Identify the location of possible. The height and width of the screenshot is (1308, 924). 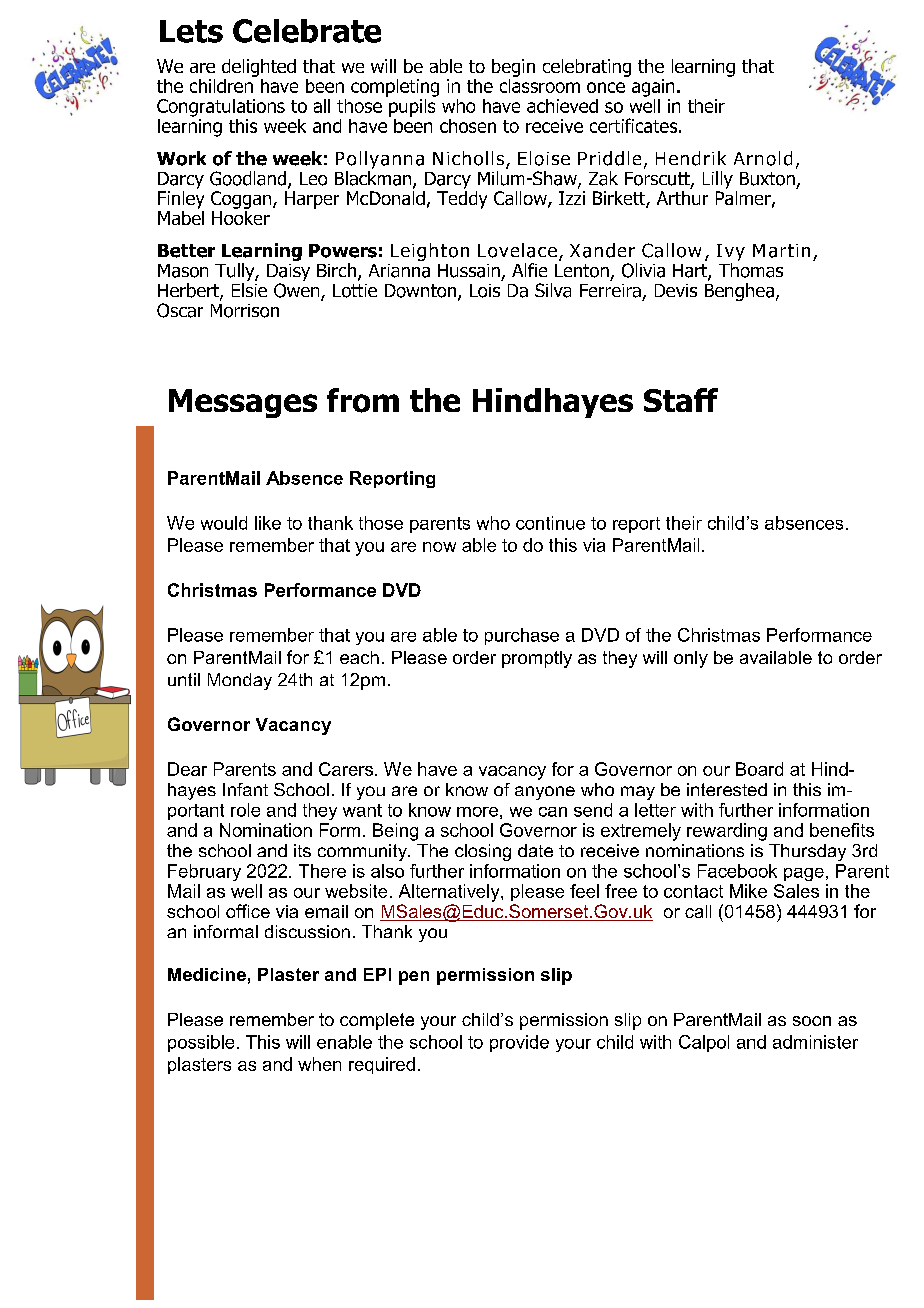
(201, 1043).
